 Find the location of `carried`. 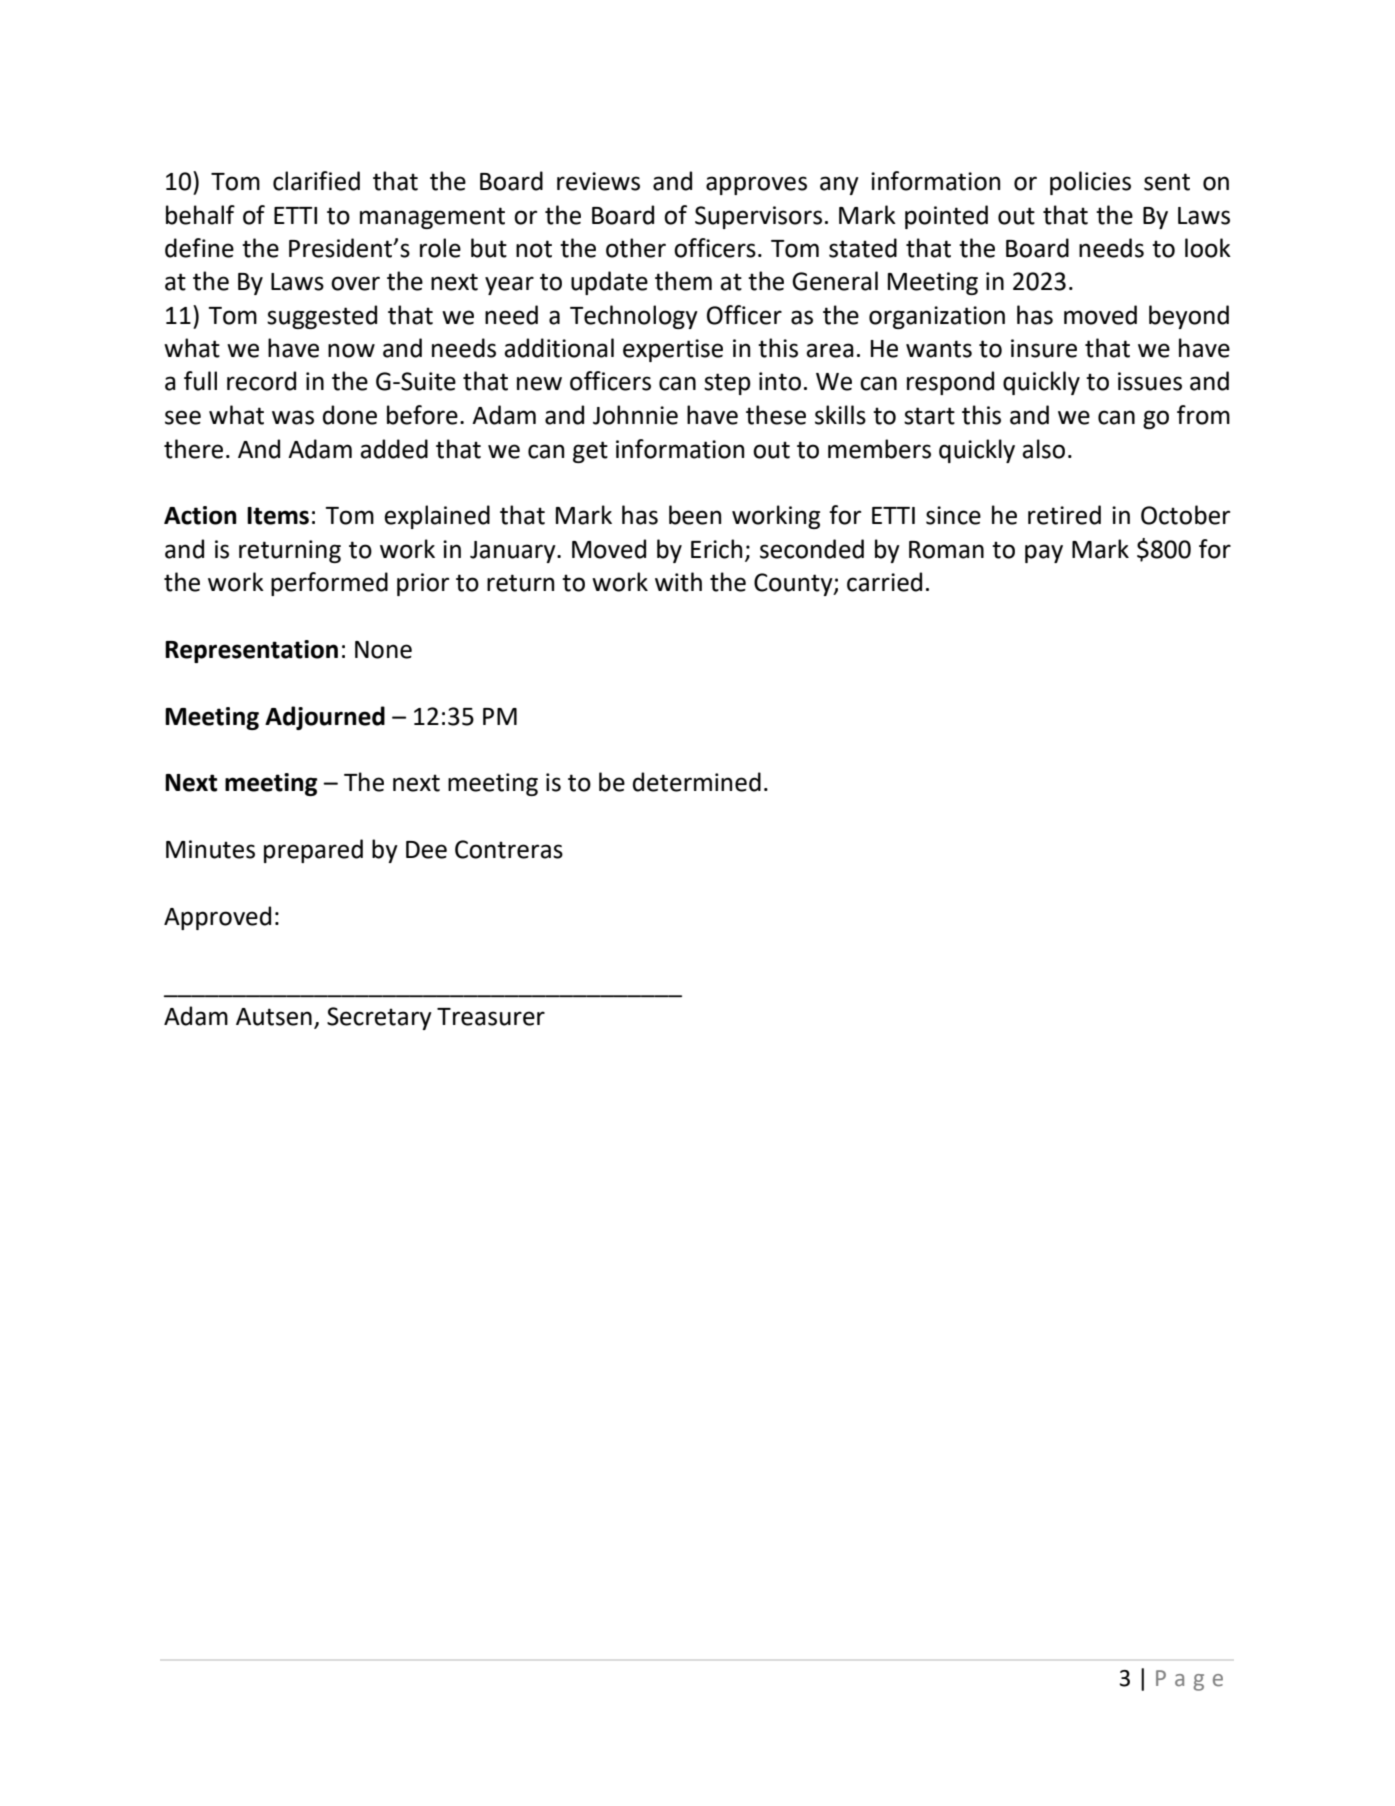

carried is located at coordinates (884, 582).
